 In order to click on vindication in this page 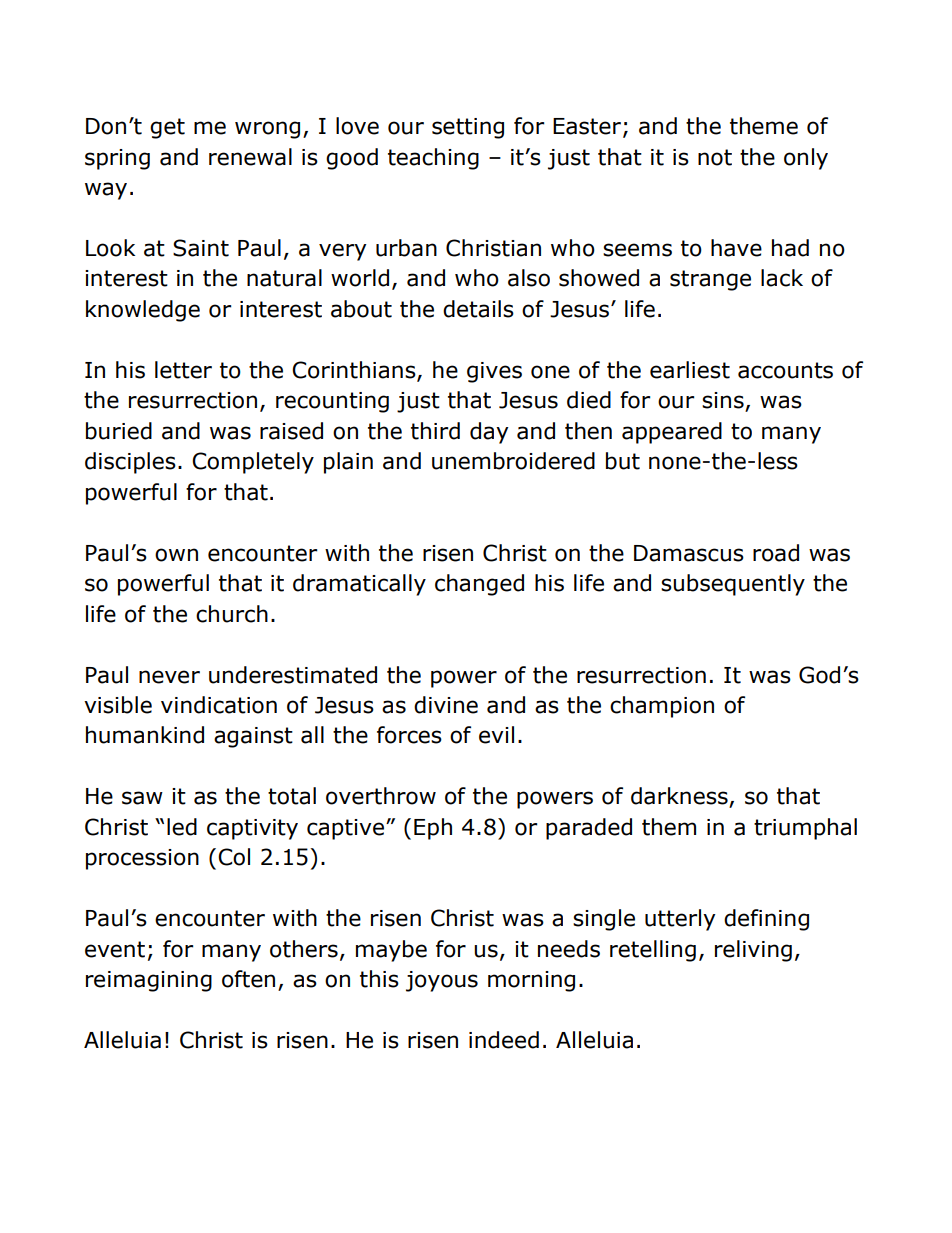, I will do `click(219, 705)`.
